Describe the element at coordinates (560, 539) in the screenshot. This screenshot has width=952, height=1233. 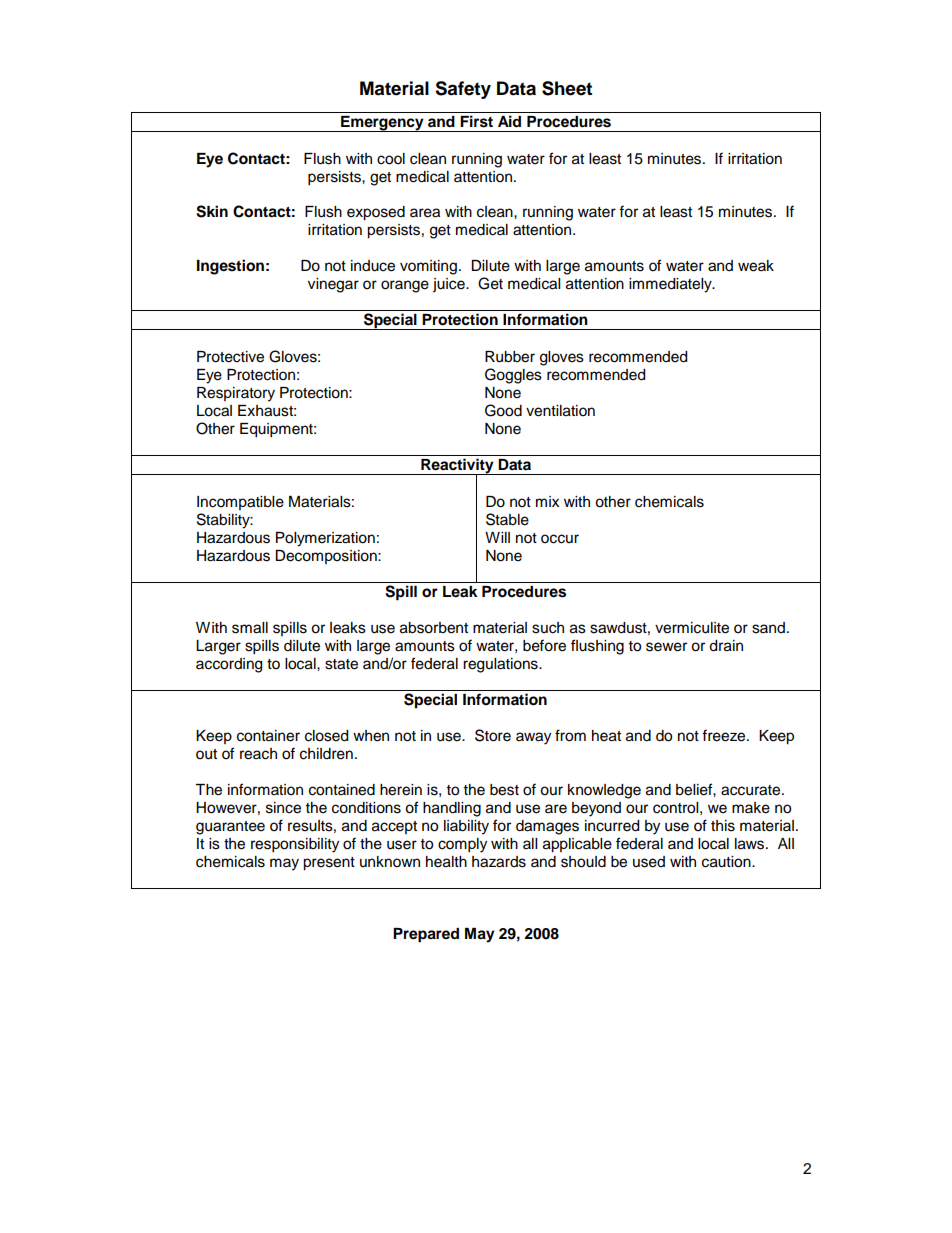
I see `occur` at that location.
